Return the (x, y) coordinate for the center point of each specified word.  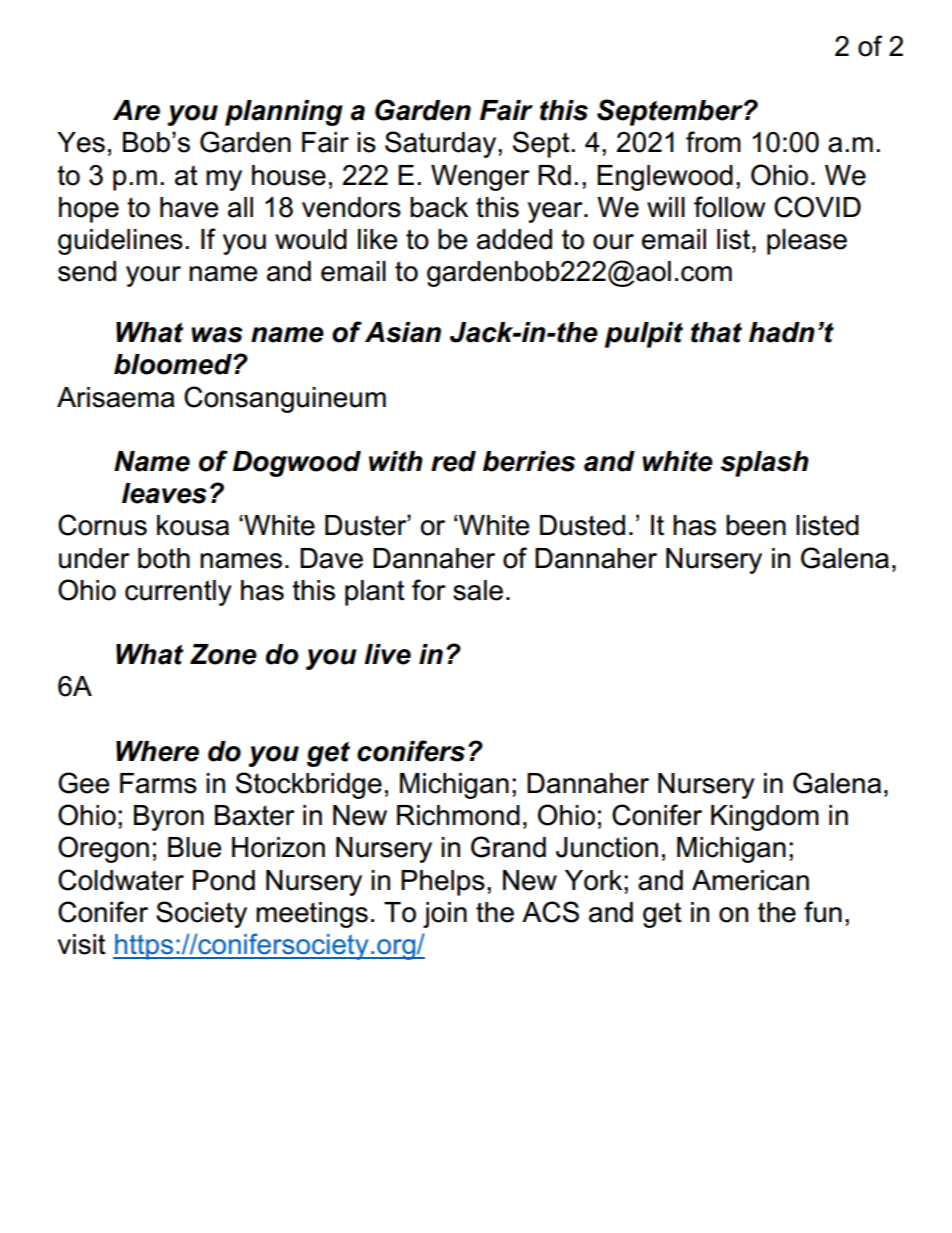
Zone (223, 654)
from (713, 142)
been (756, 525)
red (453, 461)
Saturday (442, 144)
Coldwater (121, 880)
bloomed (174, 364)
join (445, 915)
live (387, 654)
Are (136, 110)
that (716, 332)
